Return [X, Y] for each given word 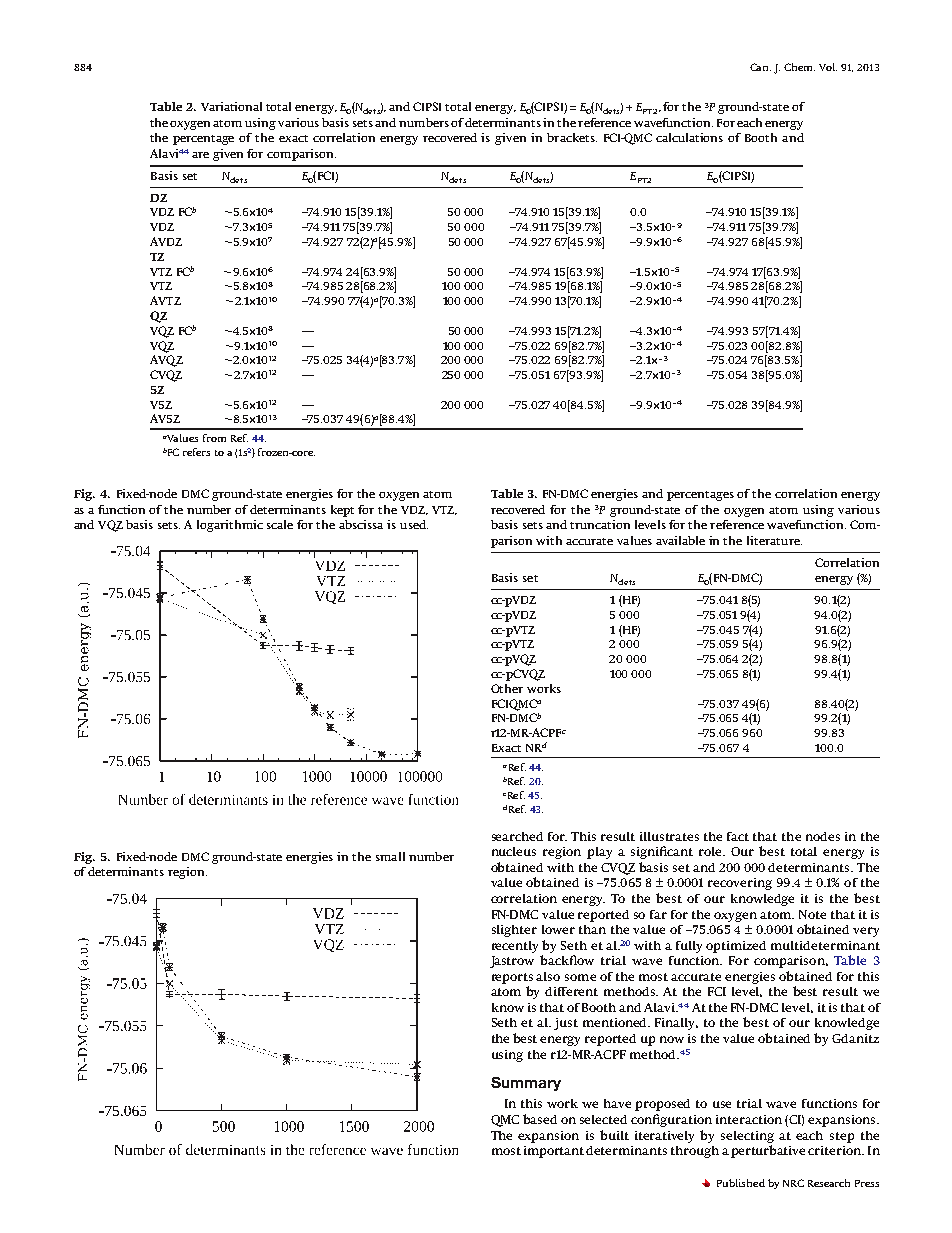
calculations [689, 137]
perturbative [768, 1151]
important [555, 1152]
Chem [799, 67]
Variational [231, 106]
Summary [526, 1084]
